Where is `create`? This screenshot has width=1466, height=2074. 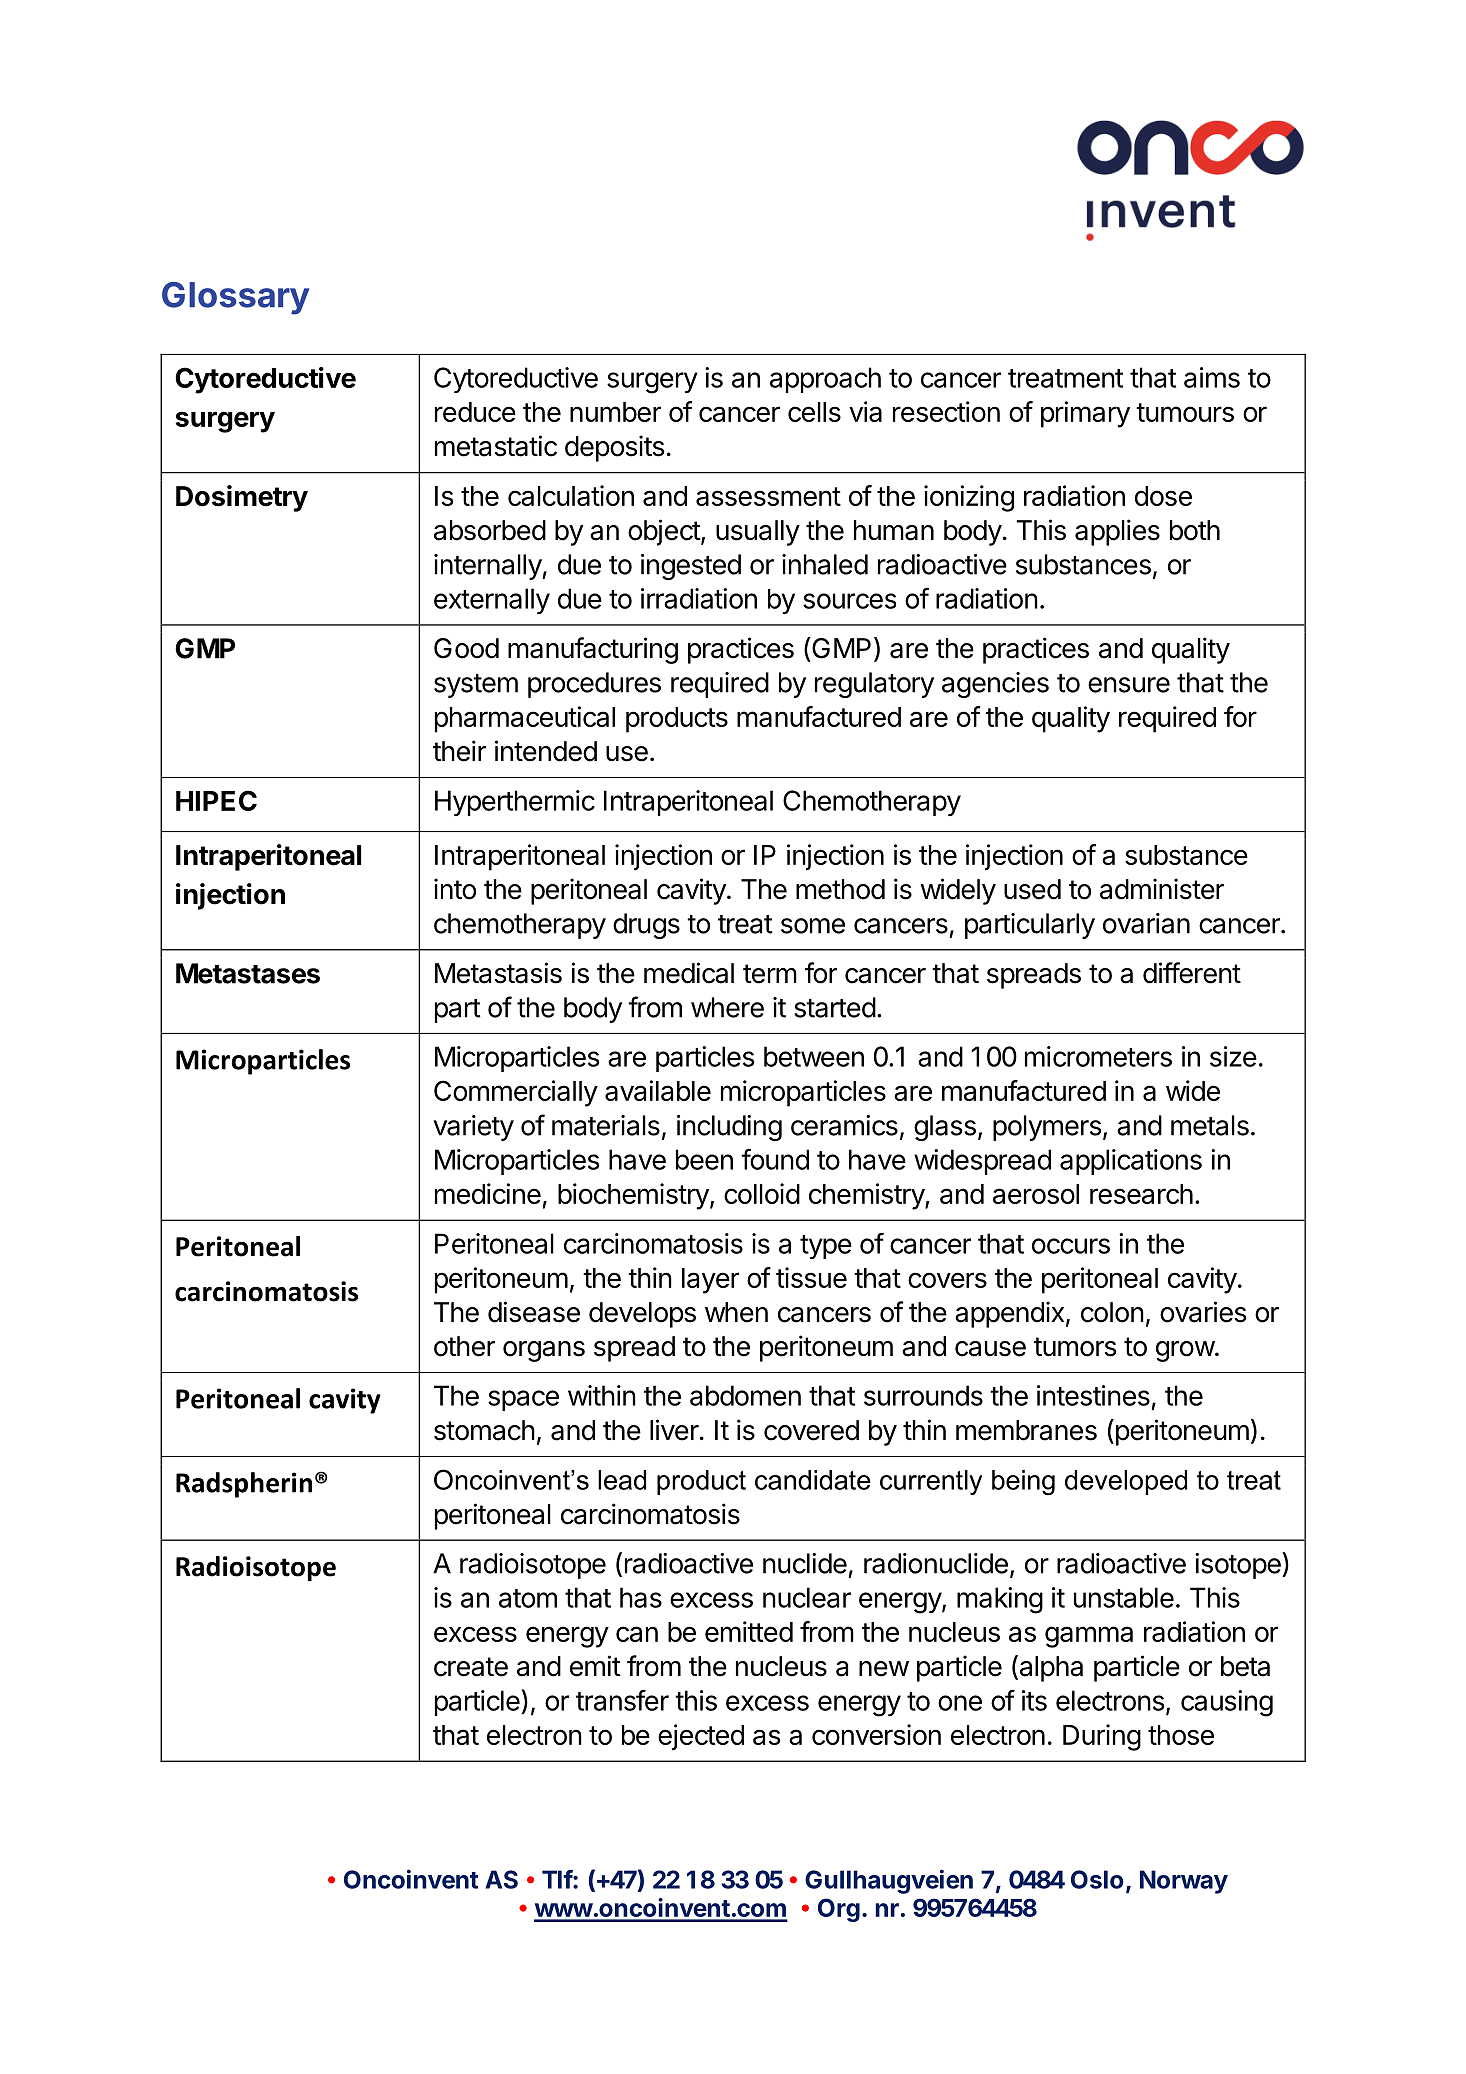
create is located at coordinates (471, 1667).
